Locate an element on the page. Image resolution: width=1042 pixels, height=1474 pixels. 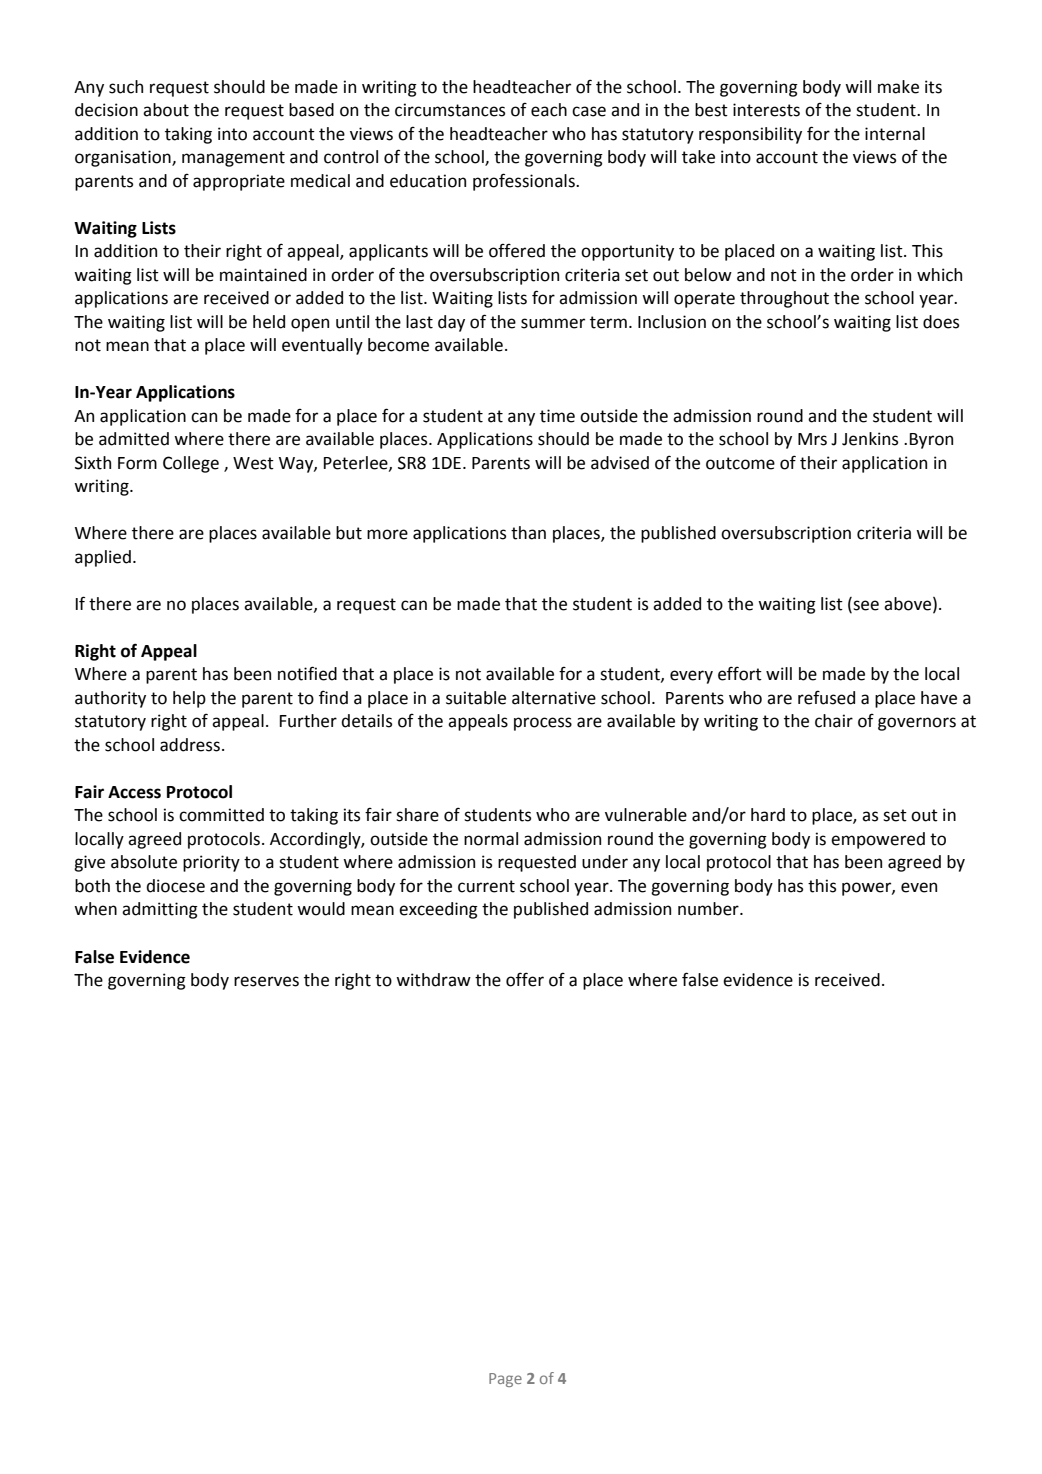
circumstances is located at coordinates (450, 110).
